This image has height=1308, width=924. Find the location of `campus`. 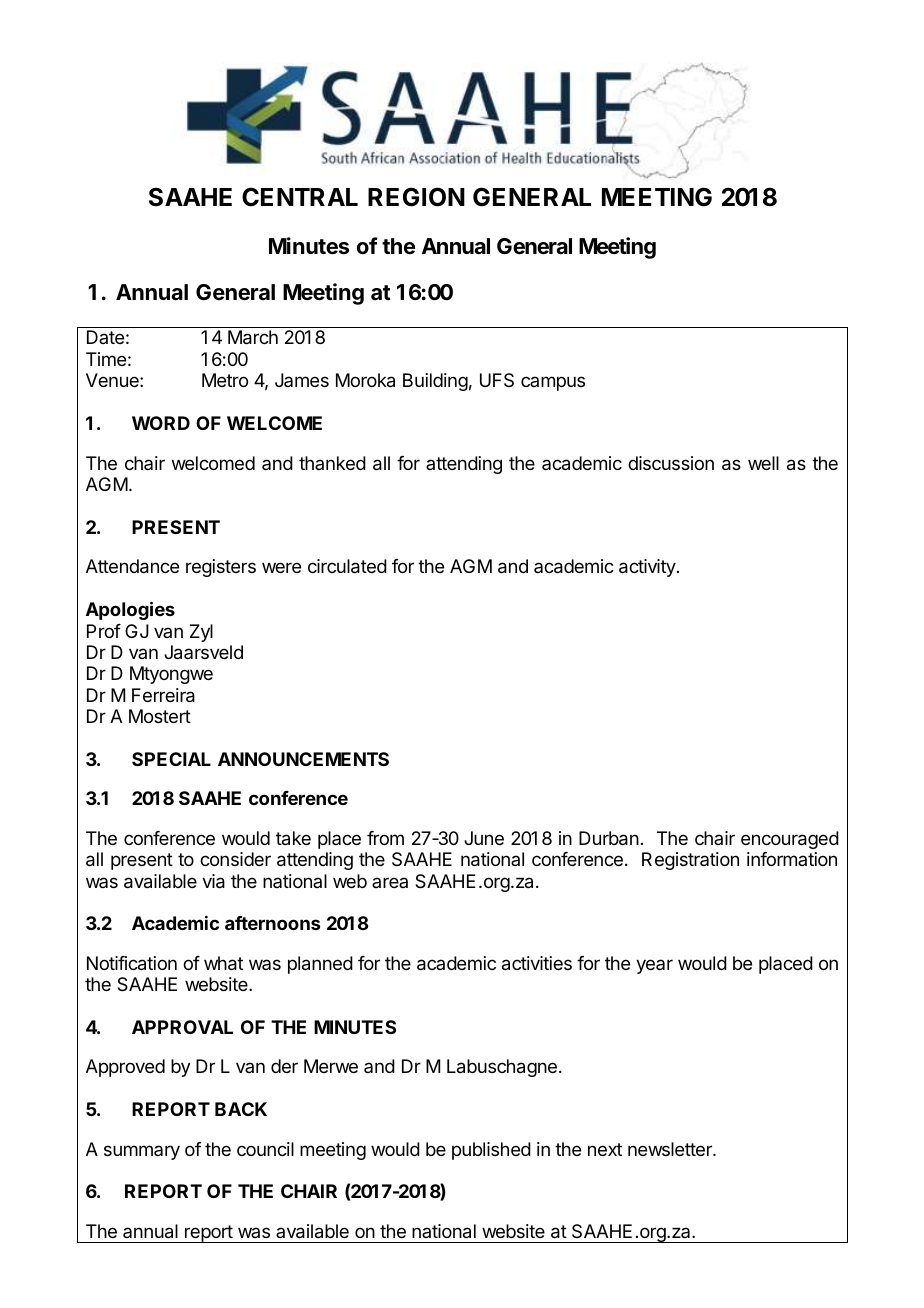

campus is located at coordinates (553, 383).
